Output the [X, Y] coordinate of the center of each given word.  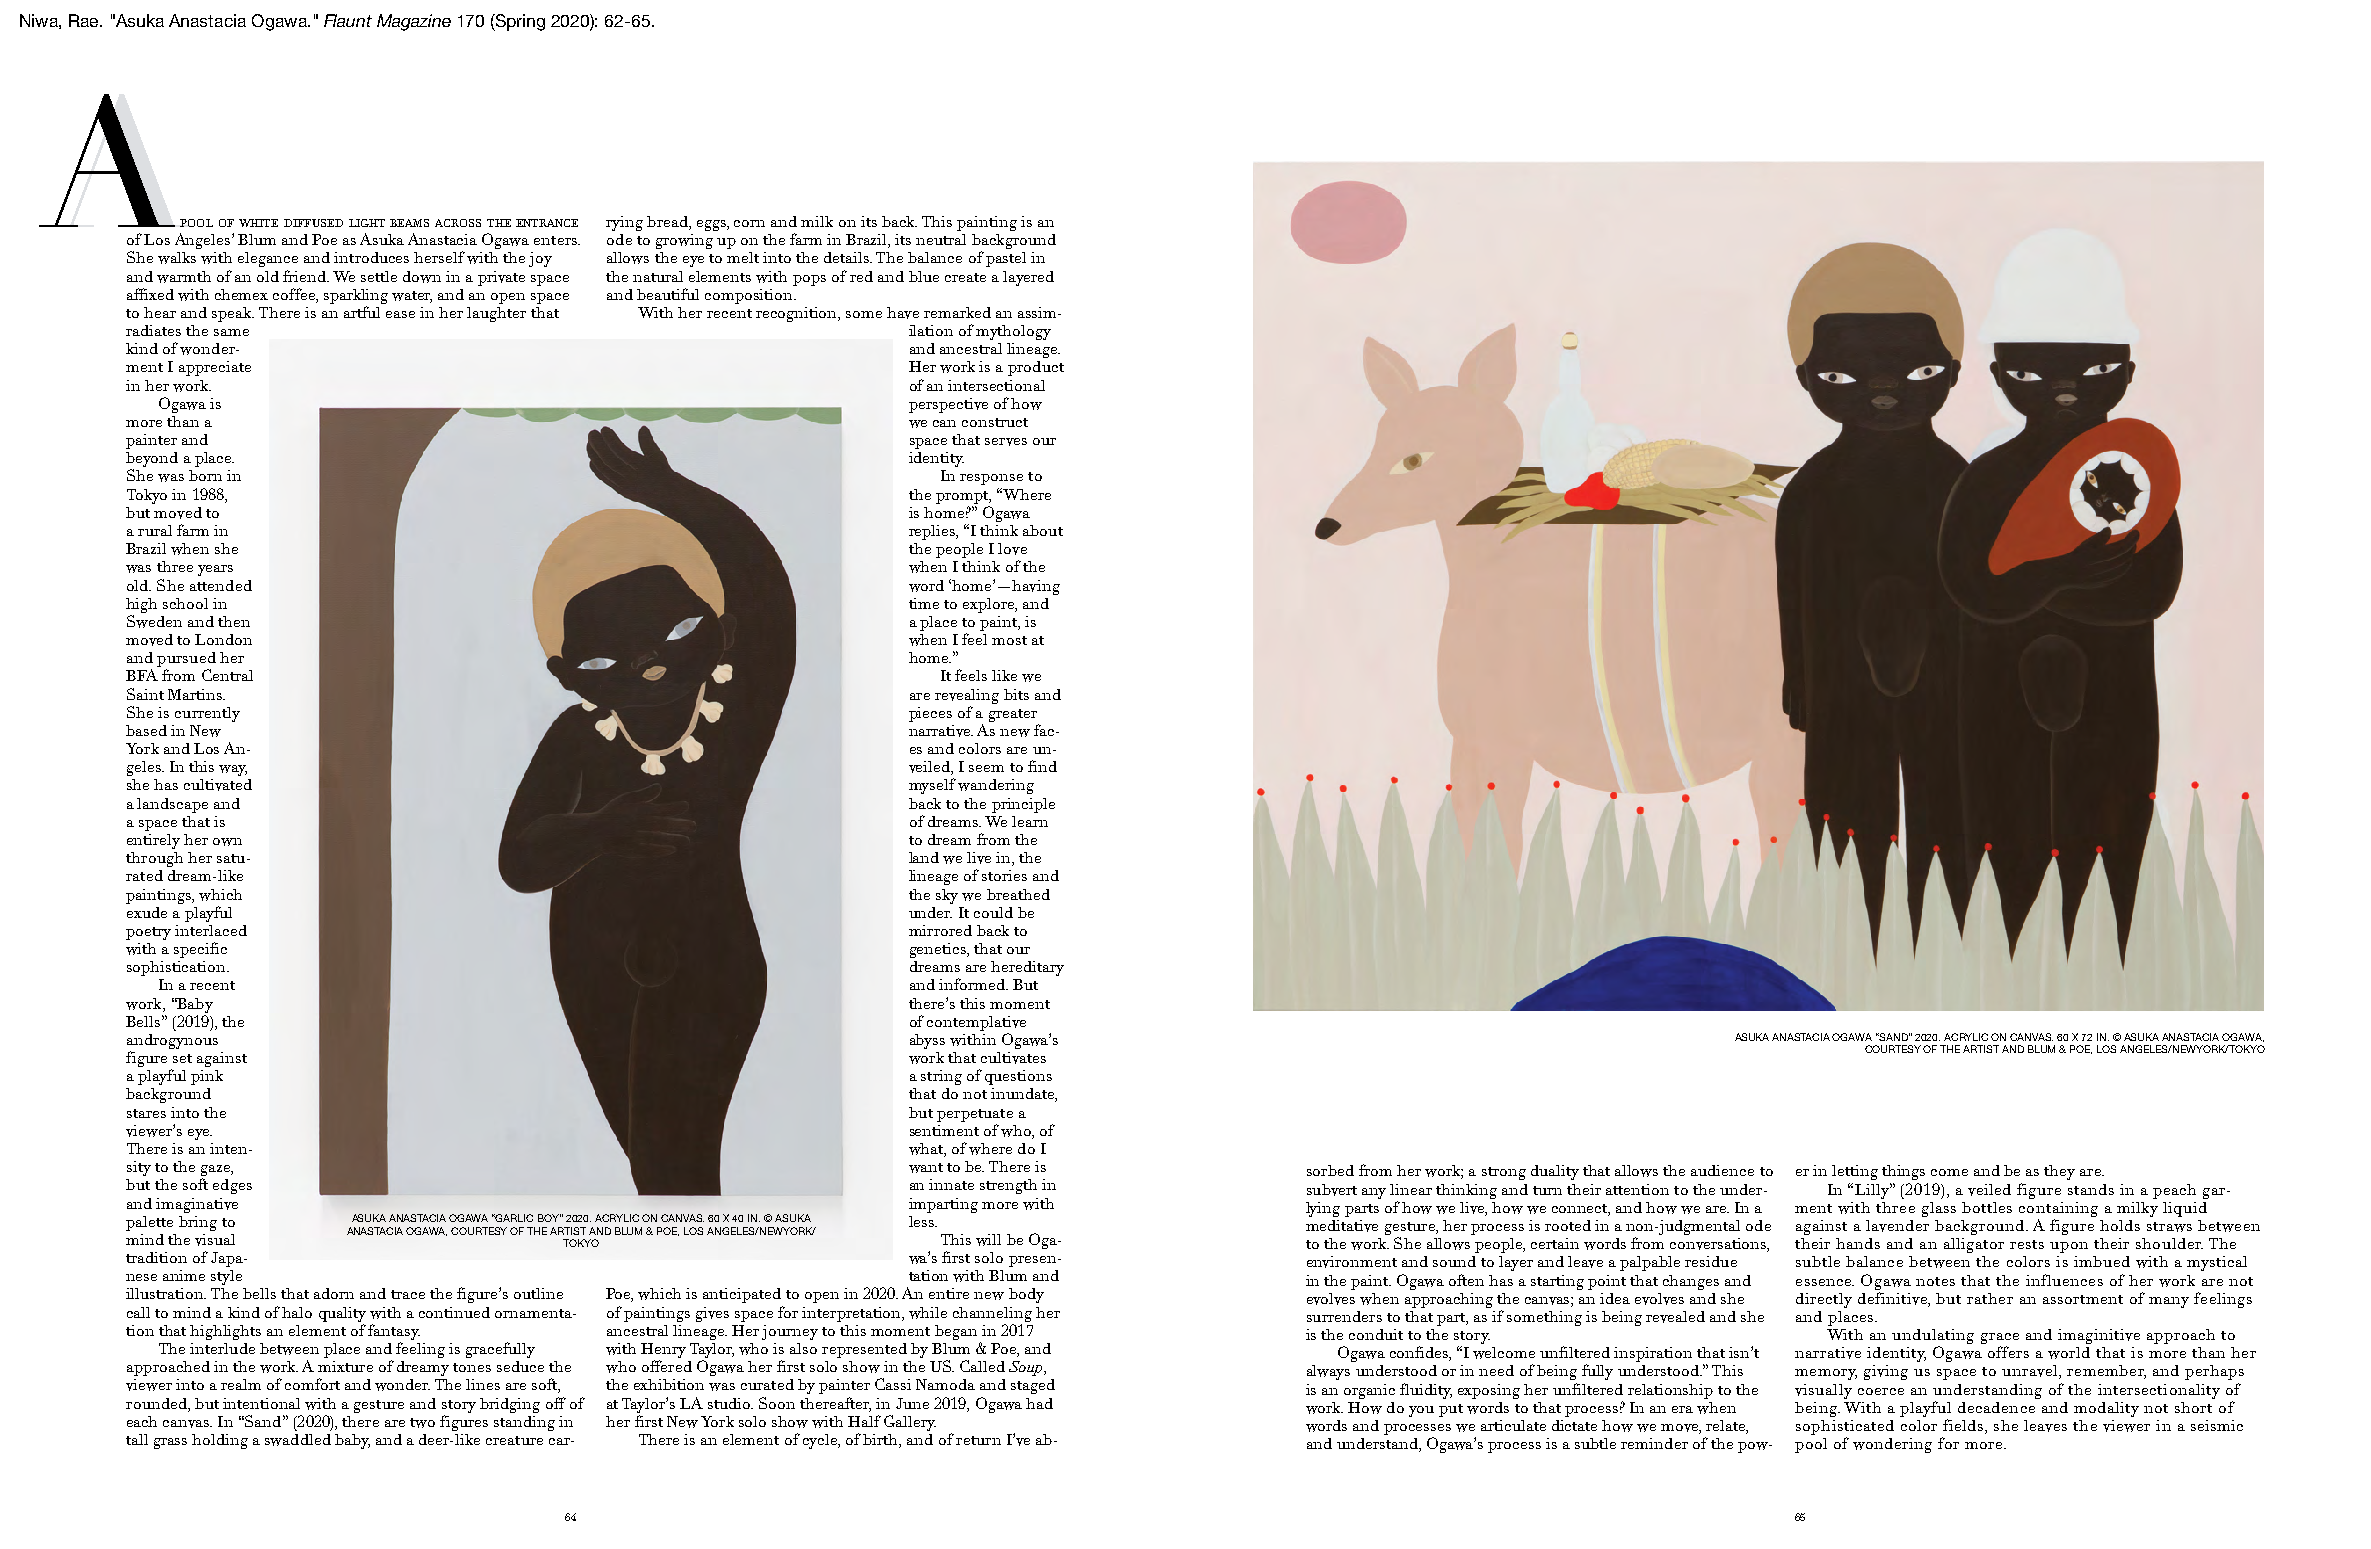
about [1043, 530]
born [205, 475]
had [1039, 1403]
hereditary [1027, 968]
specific [200, 950]
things [1903, 1172]
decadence [1996, 1407]
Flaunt [348, 20]
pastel [1006, 259]
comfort [312, 1384]
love [1012, 549]
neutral [941, 239]
